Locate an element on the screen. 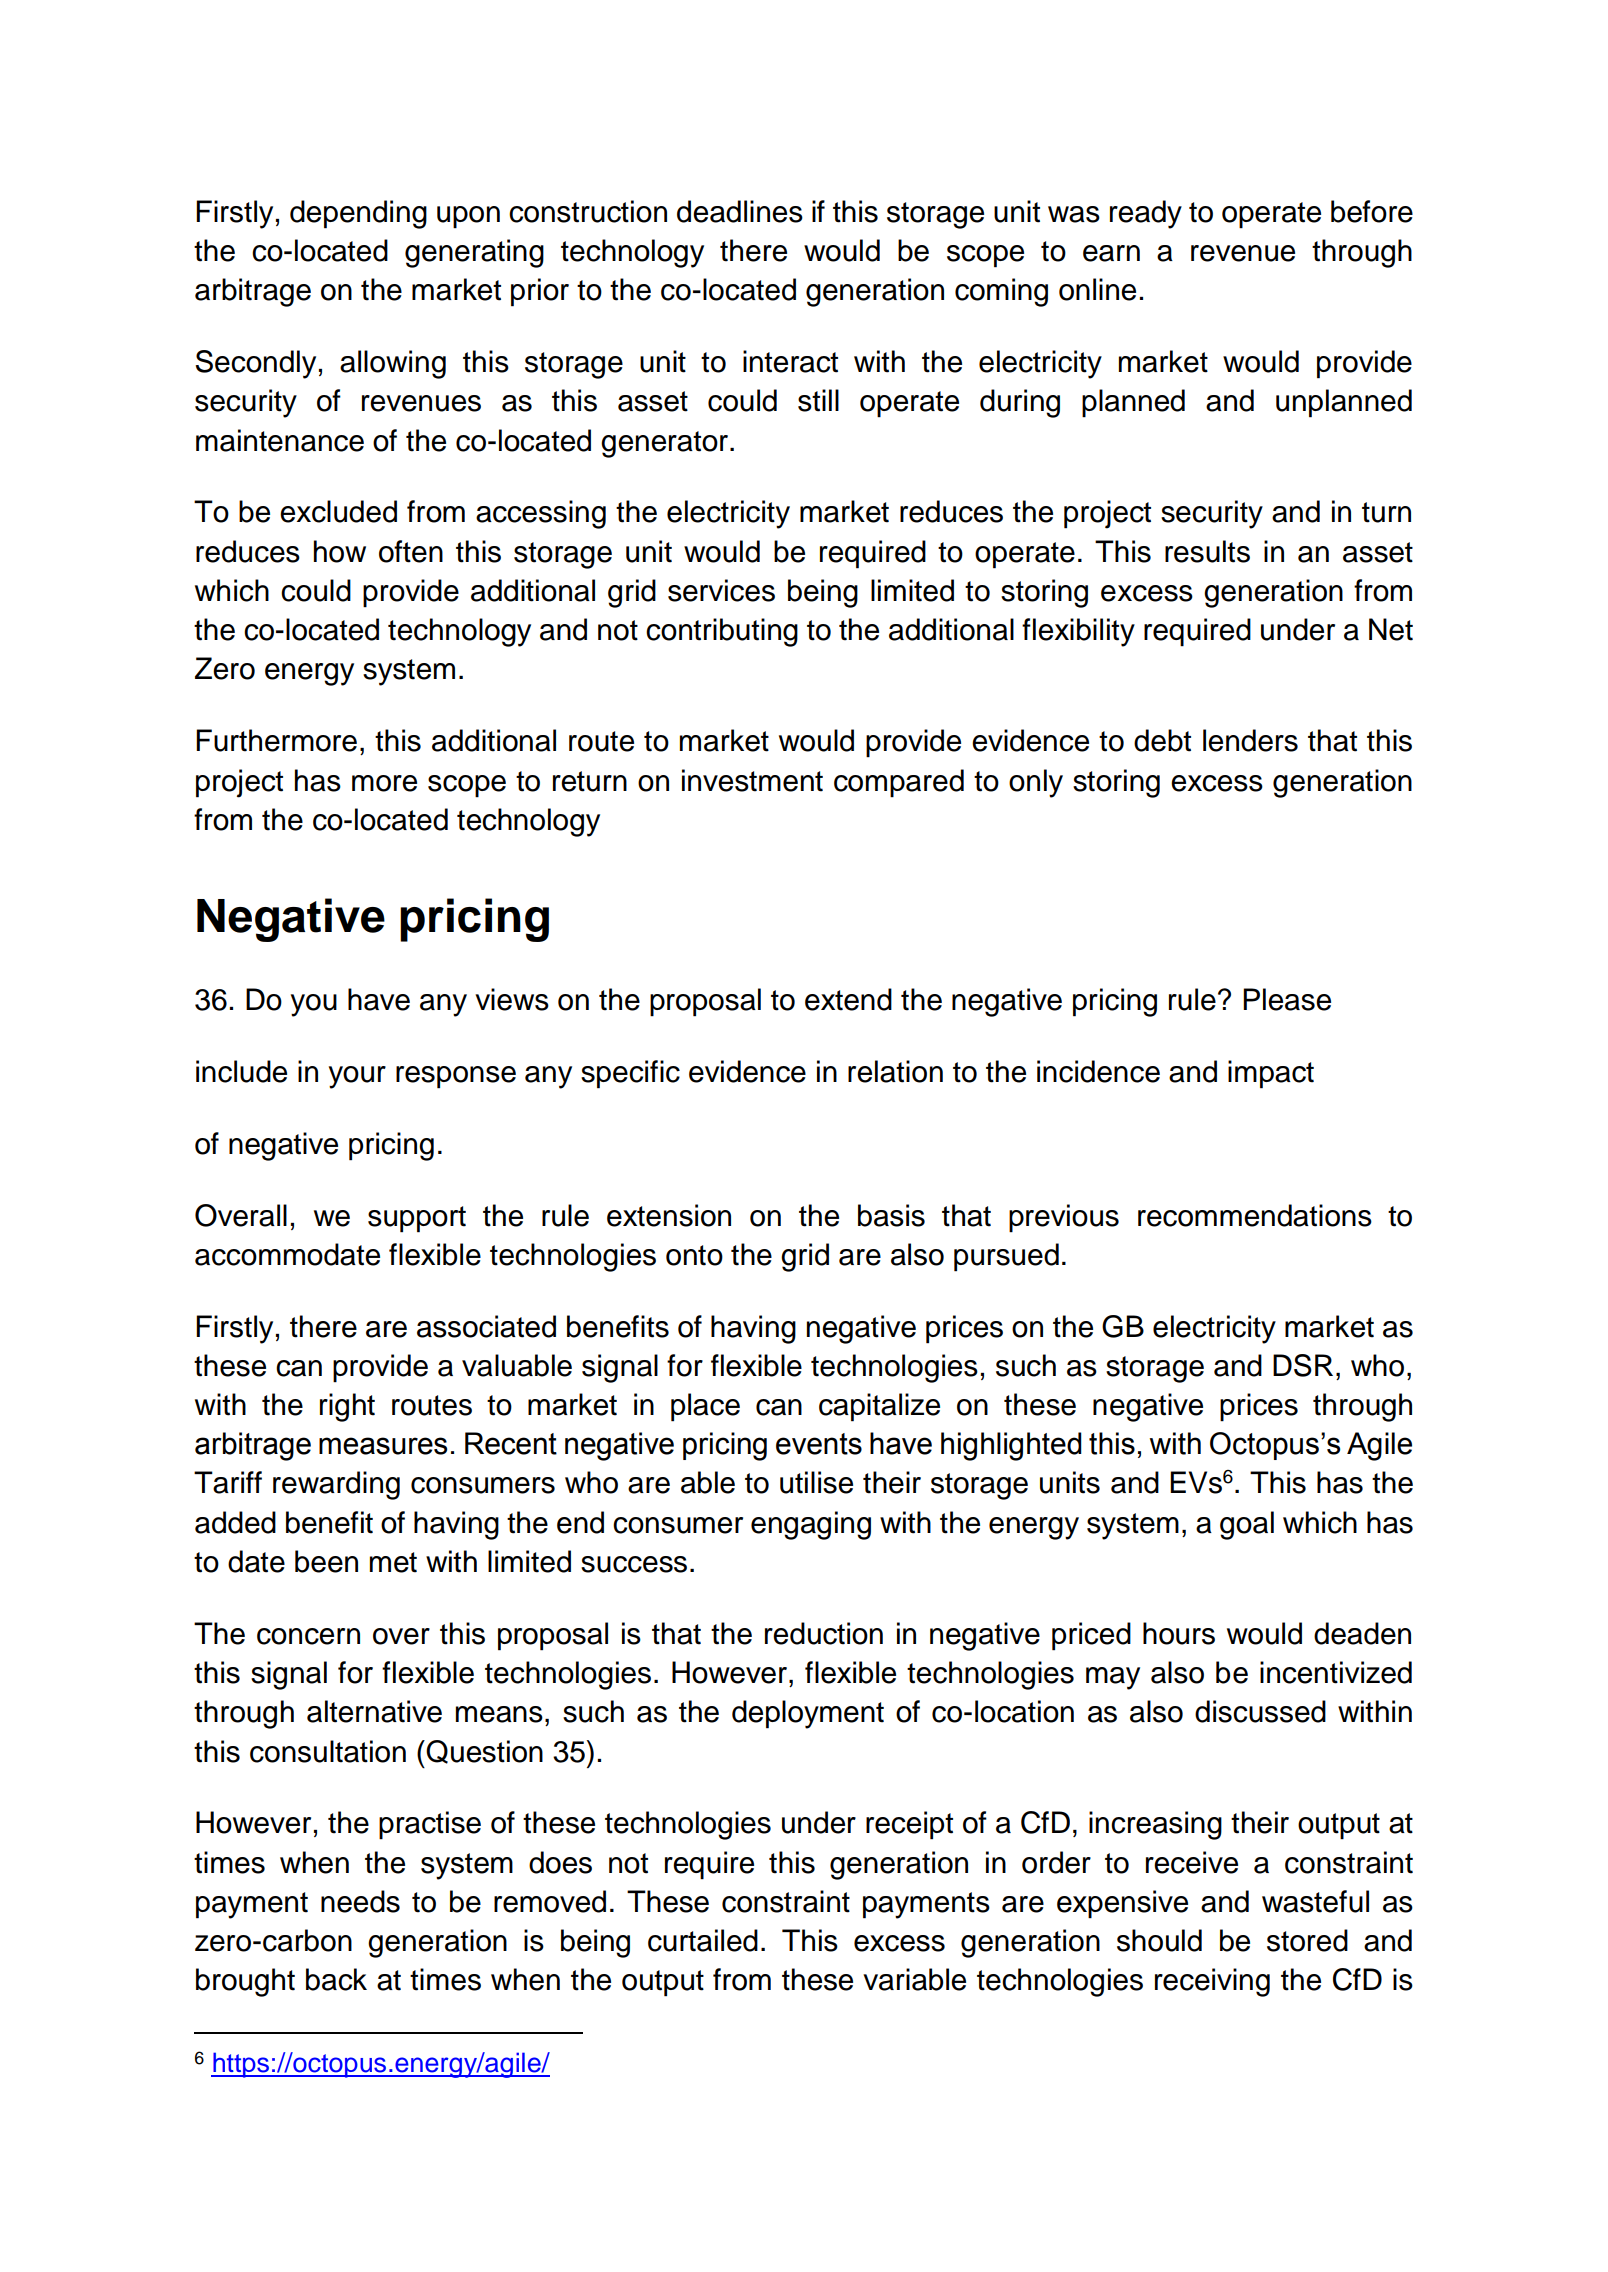 The width and height of the screenshot is (1608, 2272). right is located at coordinates (347, 1407).
